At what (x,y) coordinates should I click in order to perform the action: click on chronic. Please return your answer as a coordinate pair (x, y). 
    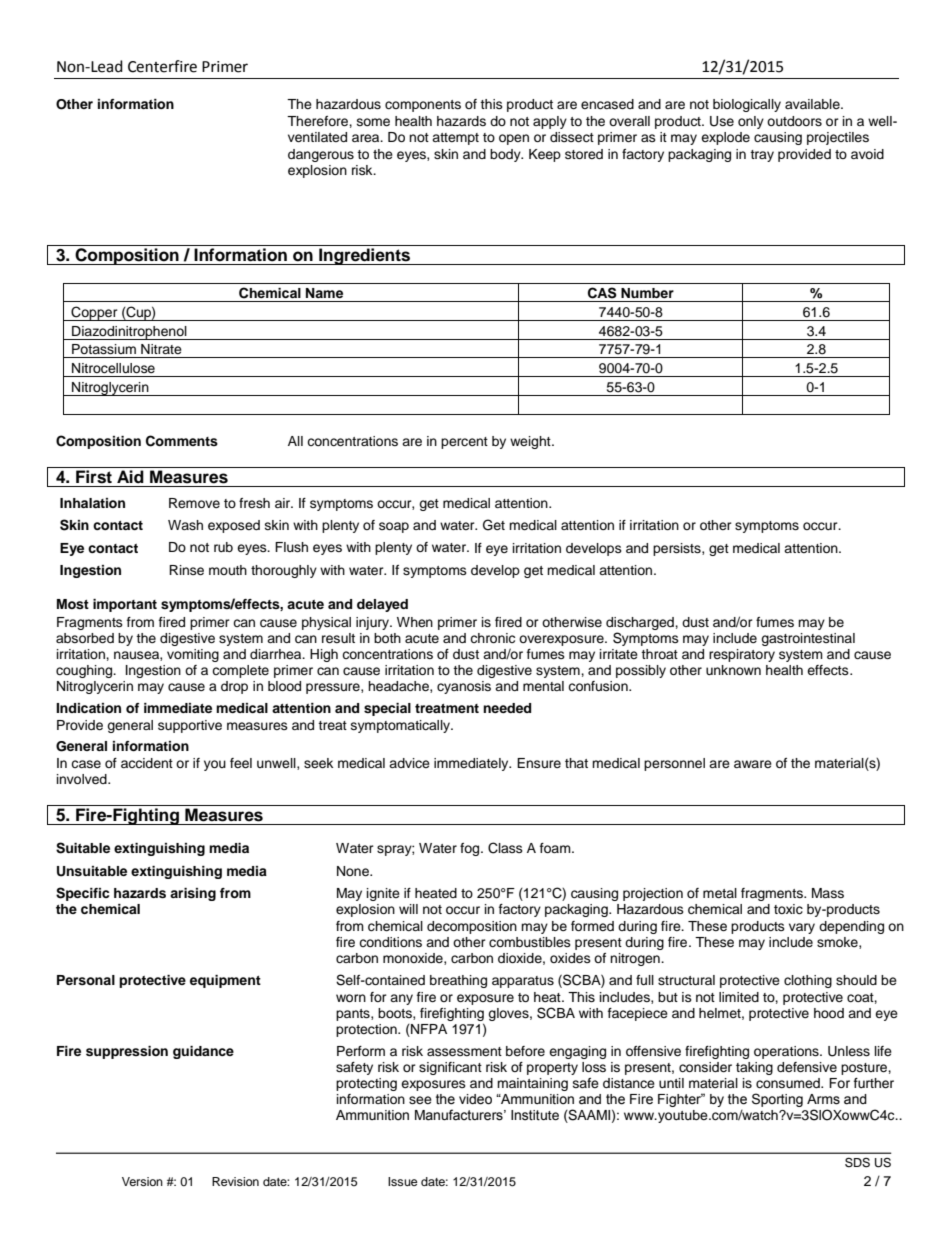
    Looking at the image, I should click on (492, 638).
